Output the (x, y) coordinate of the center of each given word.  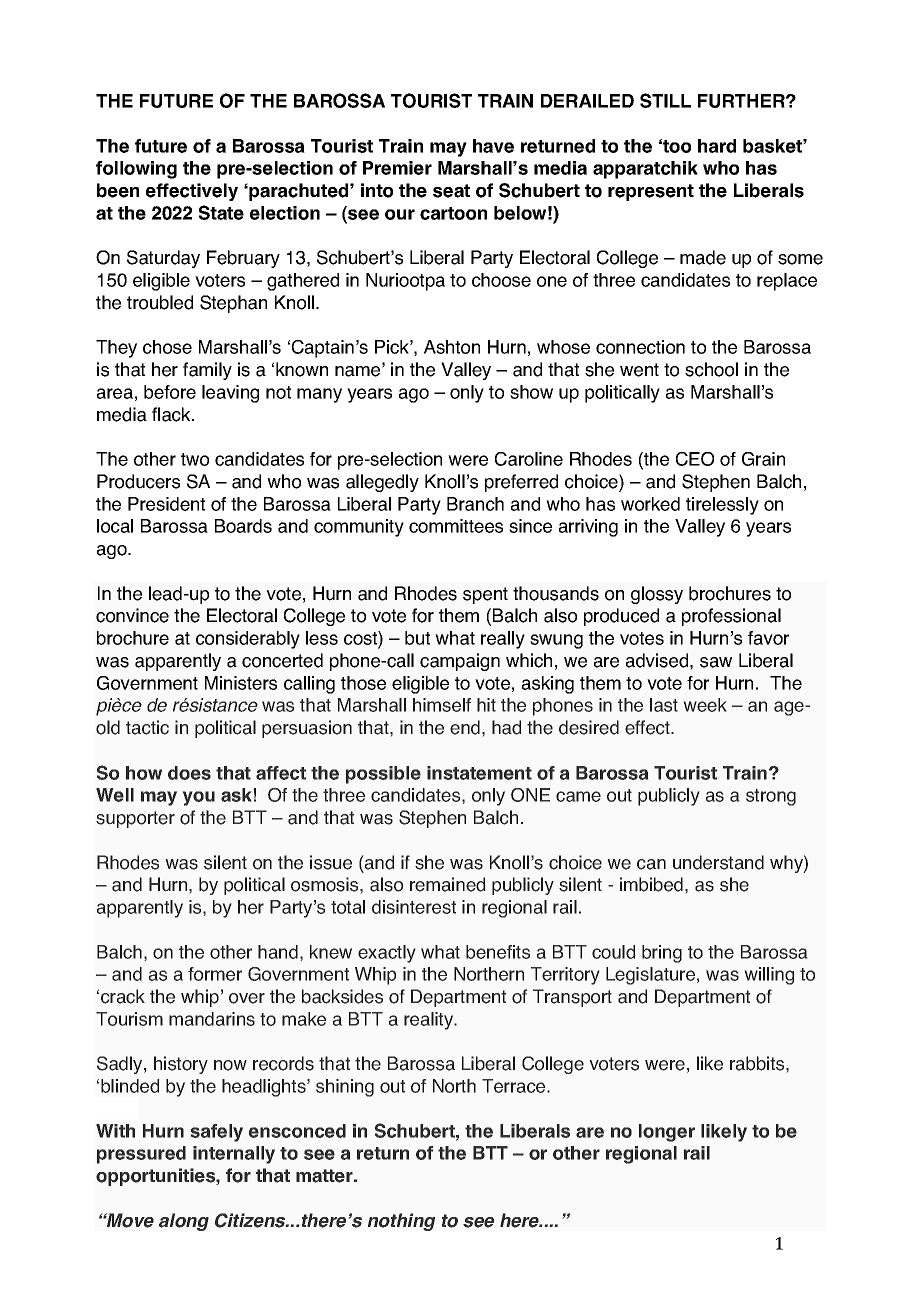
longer (667, 1133)
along (184, 1222)
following (136, 170)
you (198, 798)
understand (718, 862)
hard (717, 146)
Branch (475, 504)
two (195, 459)
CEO (695, 459)
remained (447, 884)
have (493, 146)
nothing (401, 1222)
